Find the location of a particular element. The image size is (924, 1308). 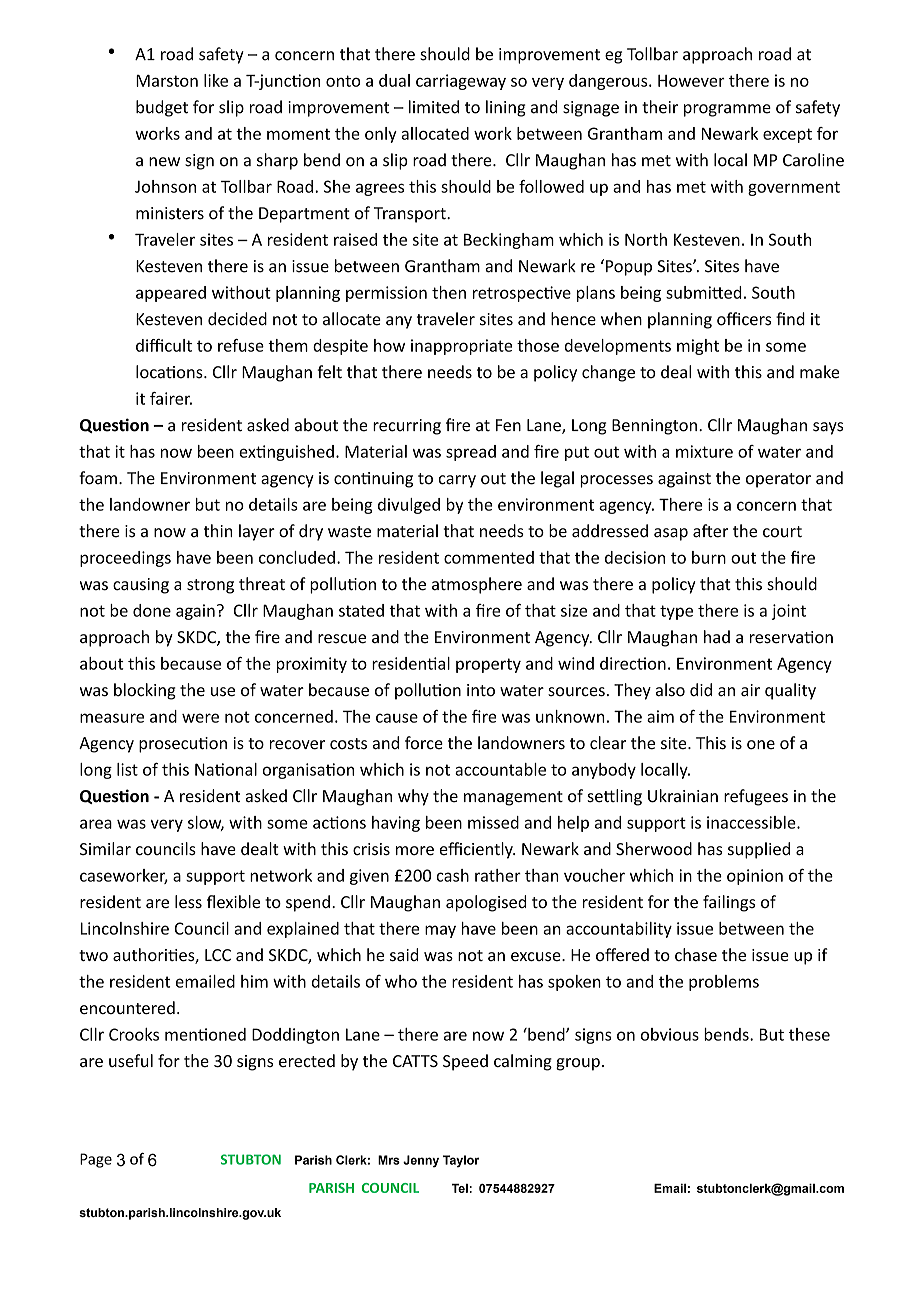

done is located at coordinates (152, 610).
